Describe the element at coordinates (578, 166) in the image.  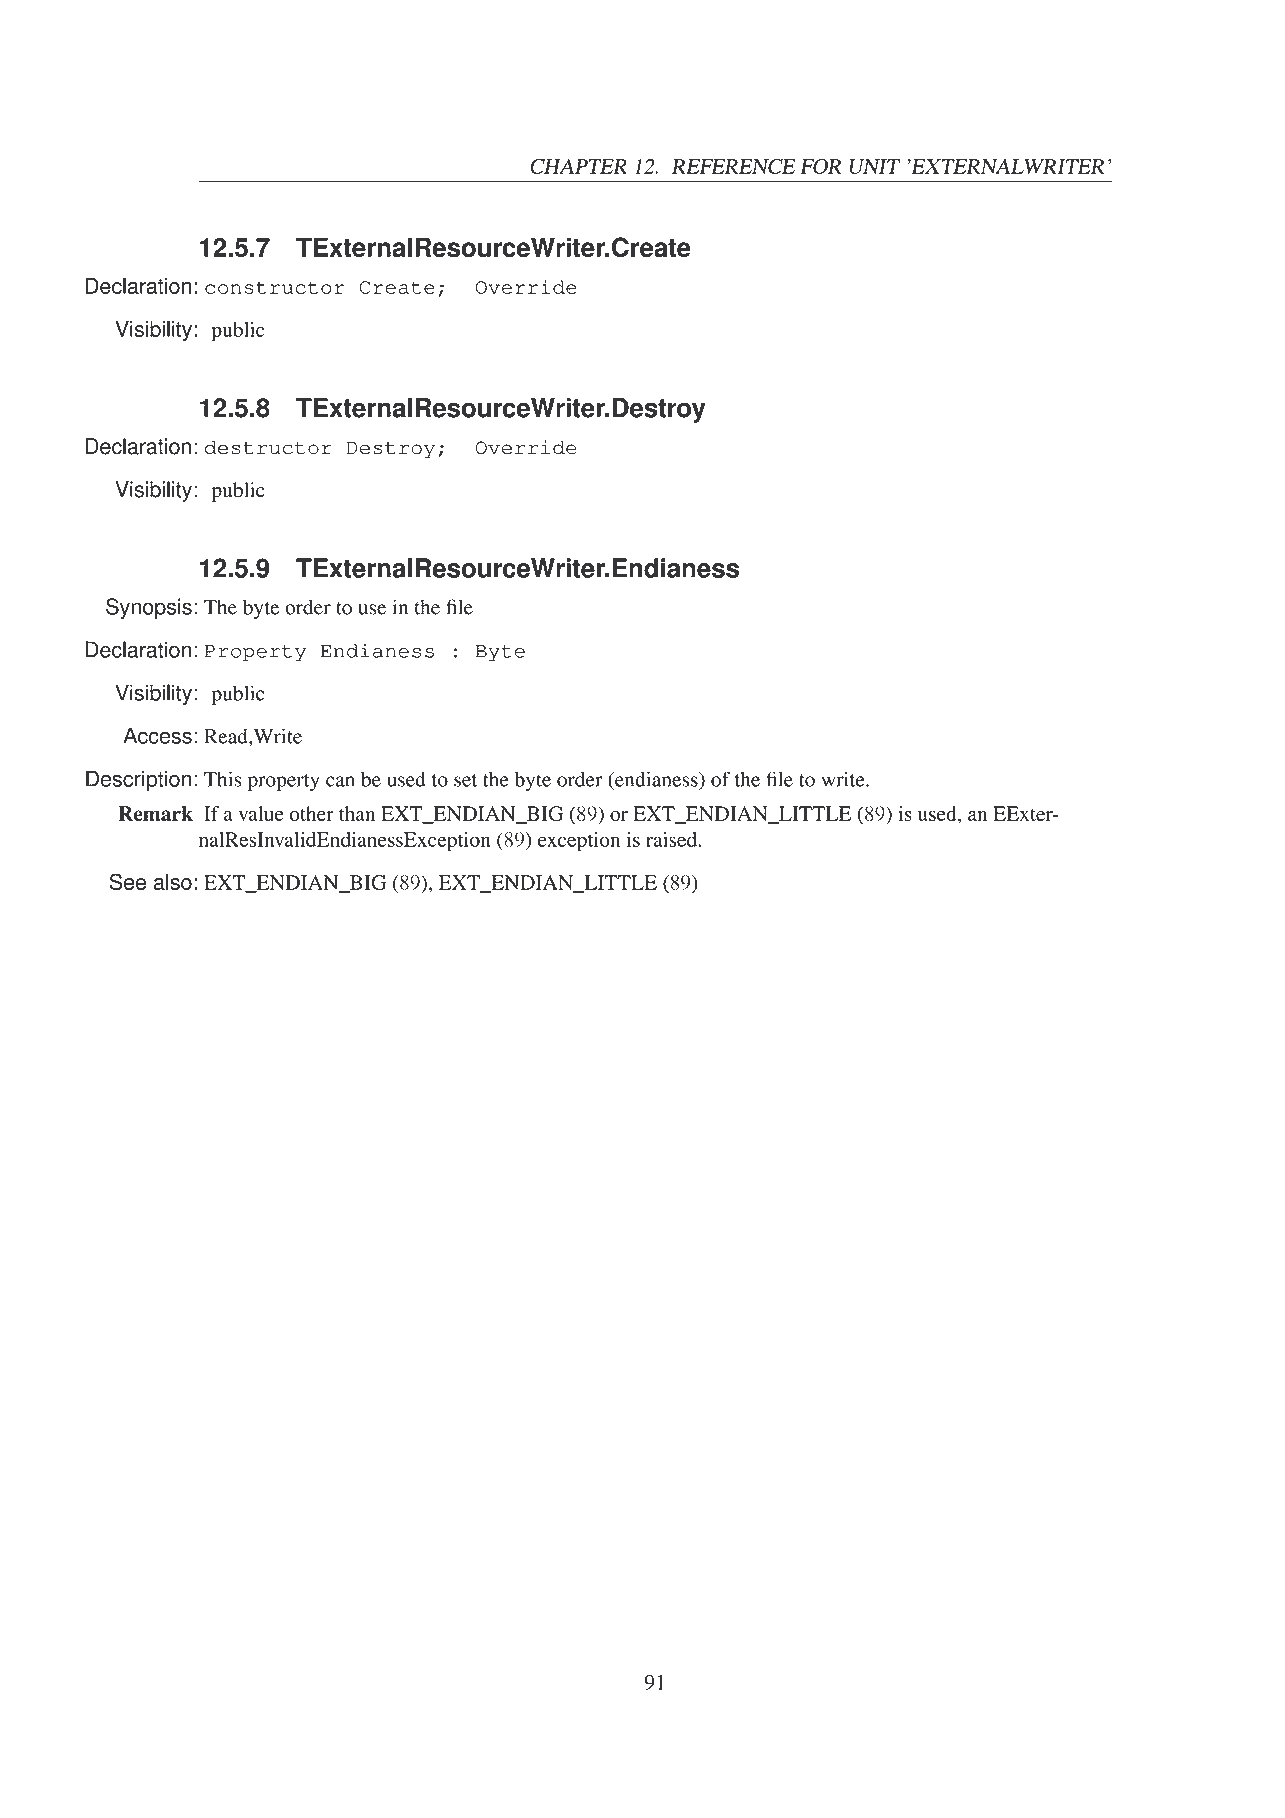
I see `CHAPTER` at that location.
